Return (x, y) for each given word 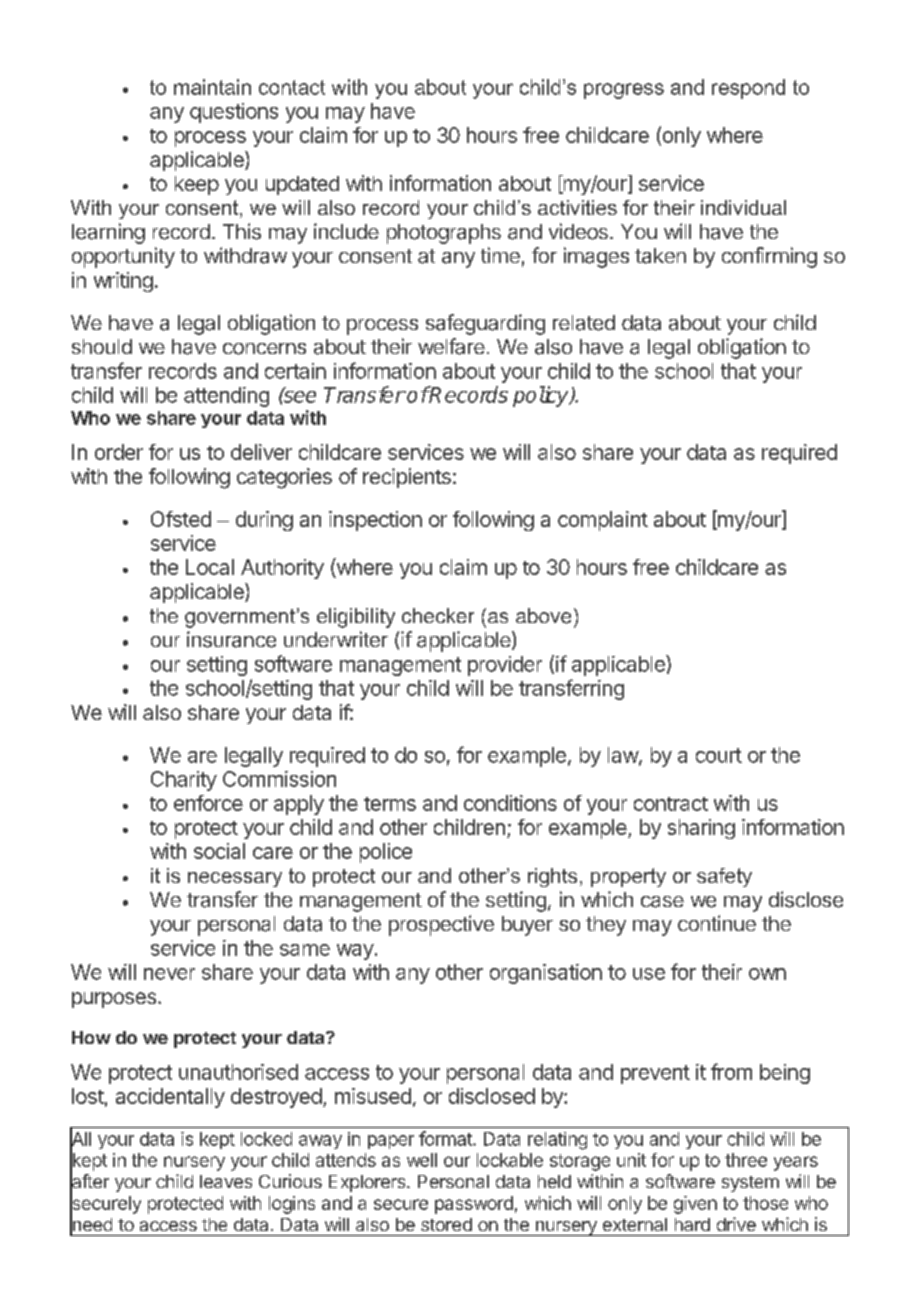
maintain (212, 87)
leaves (226, 1181)
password (474, 1205)
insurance (231, 639)
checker (438, 615)
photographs (444, 234)
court (719, 755)
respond (748, 89)
